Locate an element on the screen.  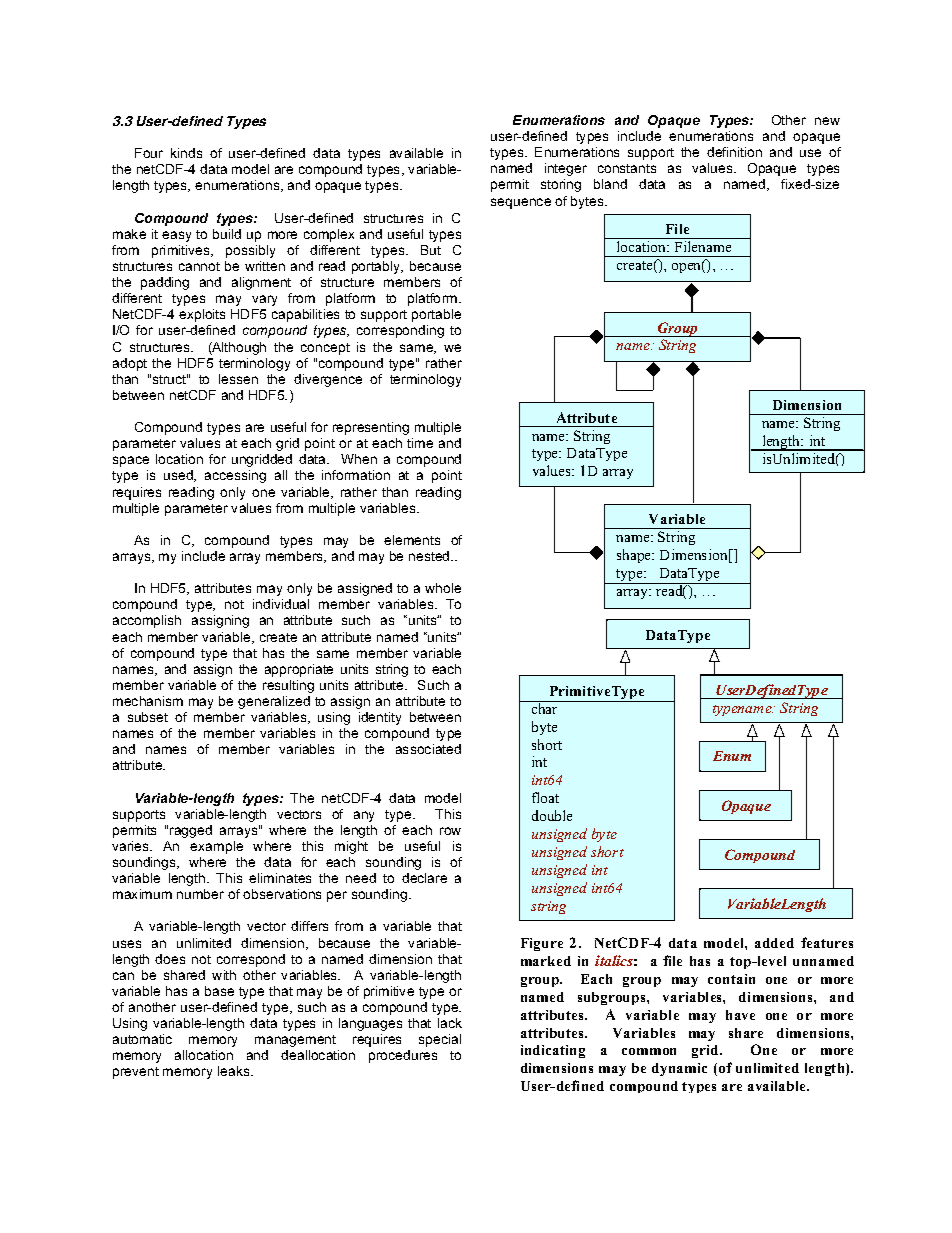
special is located at coordinates (440, 1040).
